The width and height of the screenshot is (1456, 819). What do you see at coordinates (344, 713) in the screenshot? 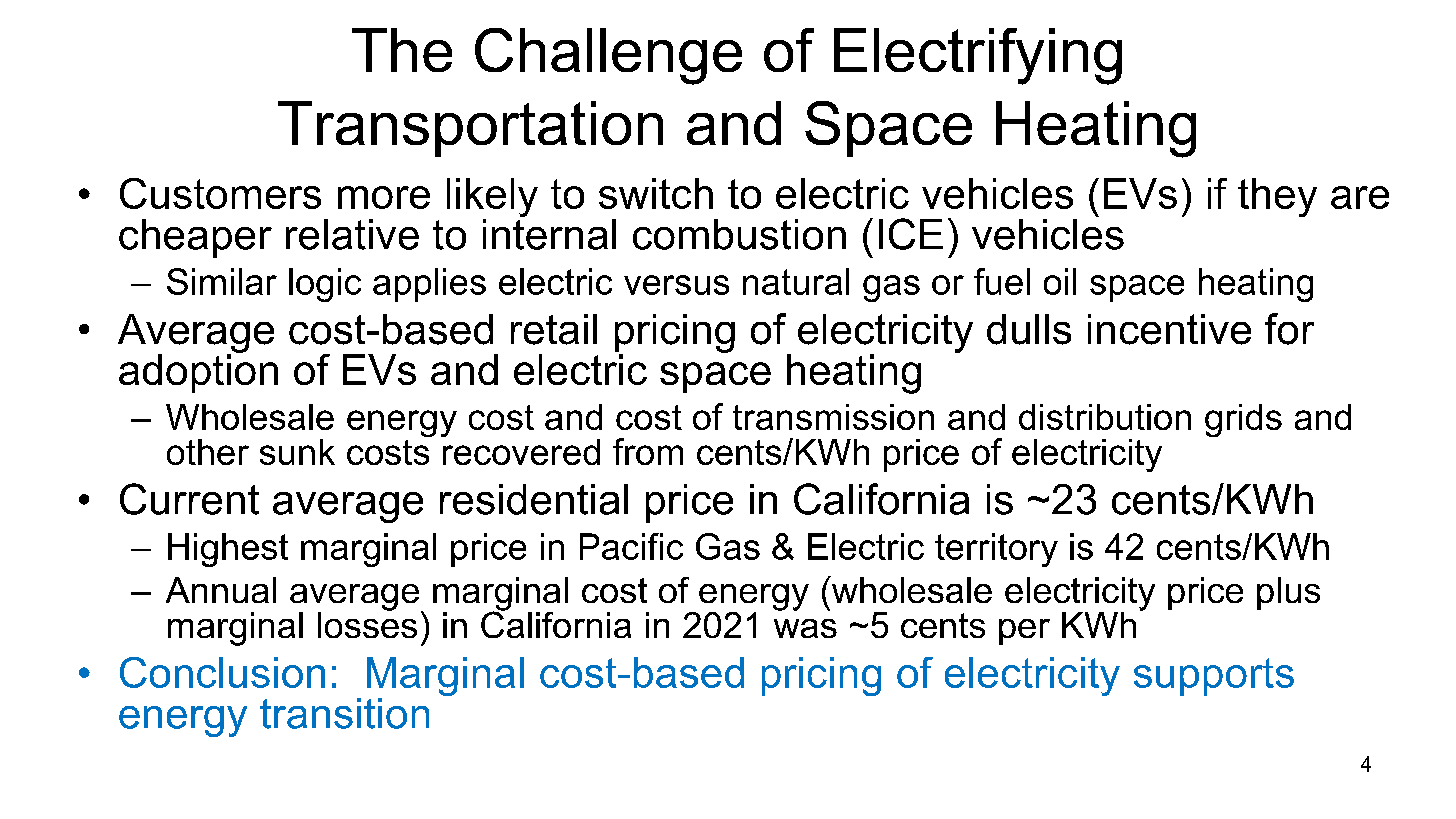
I see `transition` at bounding box center [344, 713].
